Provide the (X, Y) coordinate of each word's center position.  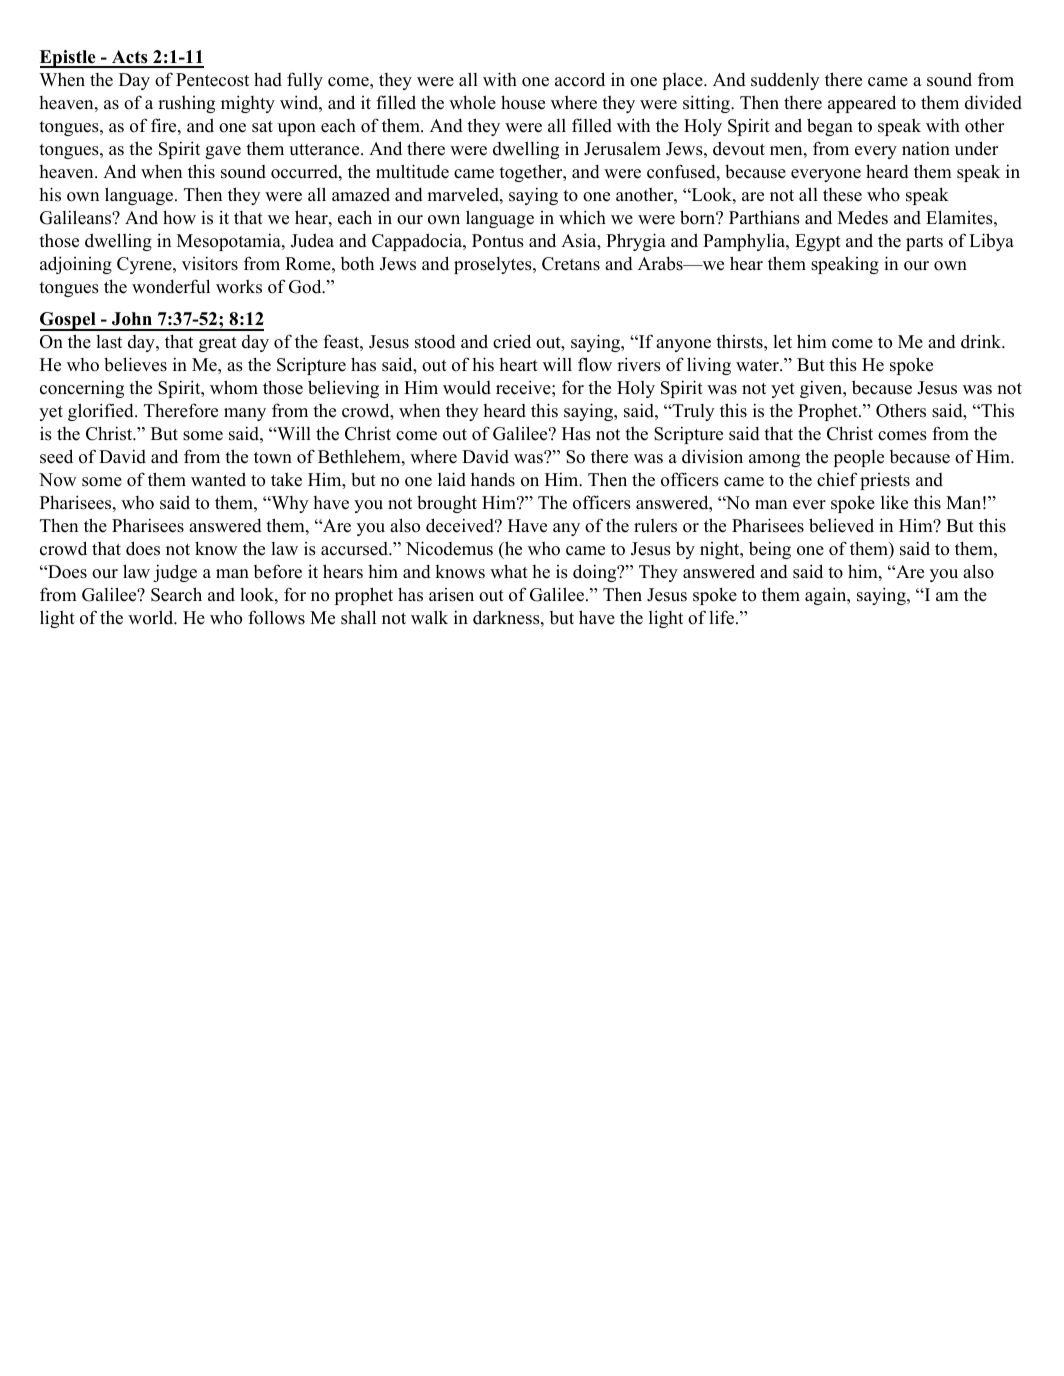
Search (176, 594)
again (827, 596)
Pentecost (212, 80)
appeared (862, 104)
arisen (451, 595)
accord (580, 79)
